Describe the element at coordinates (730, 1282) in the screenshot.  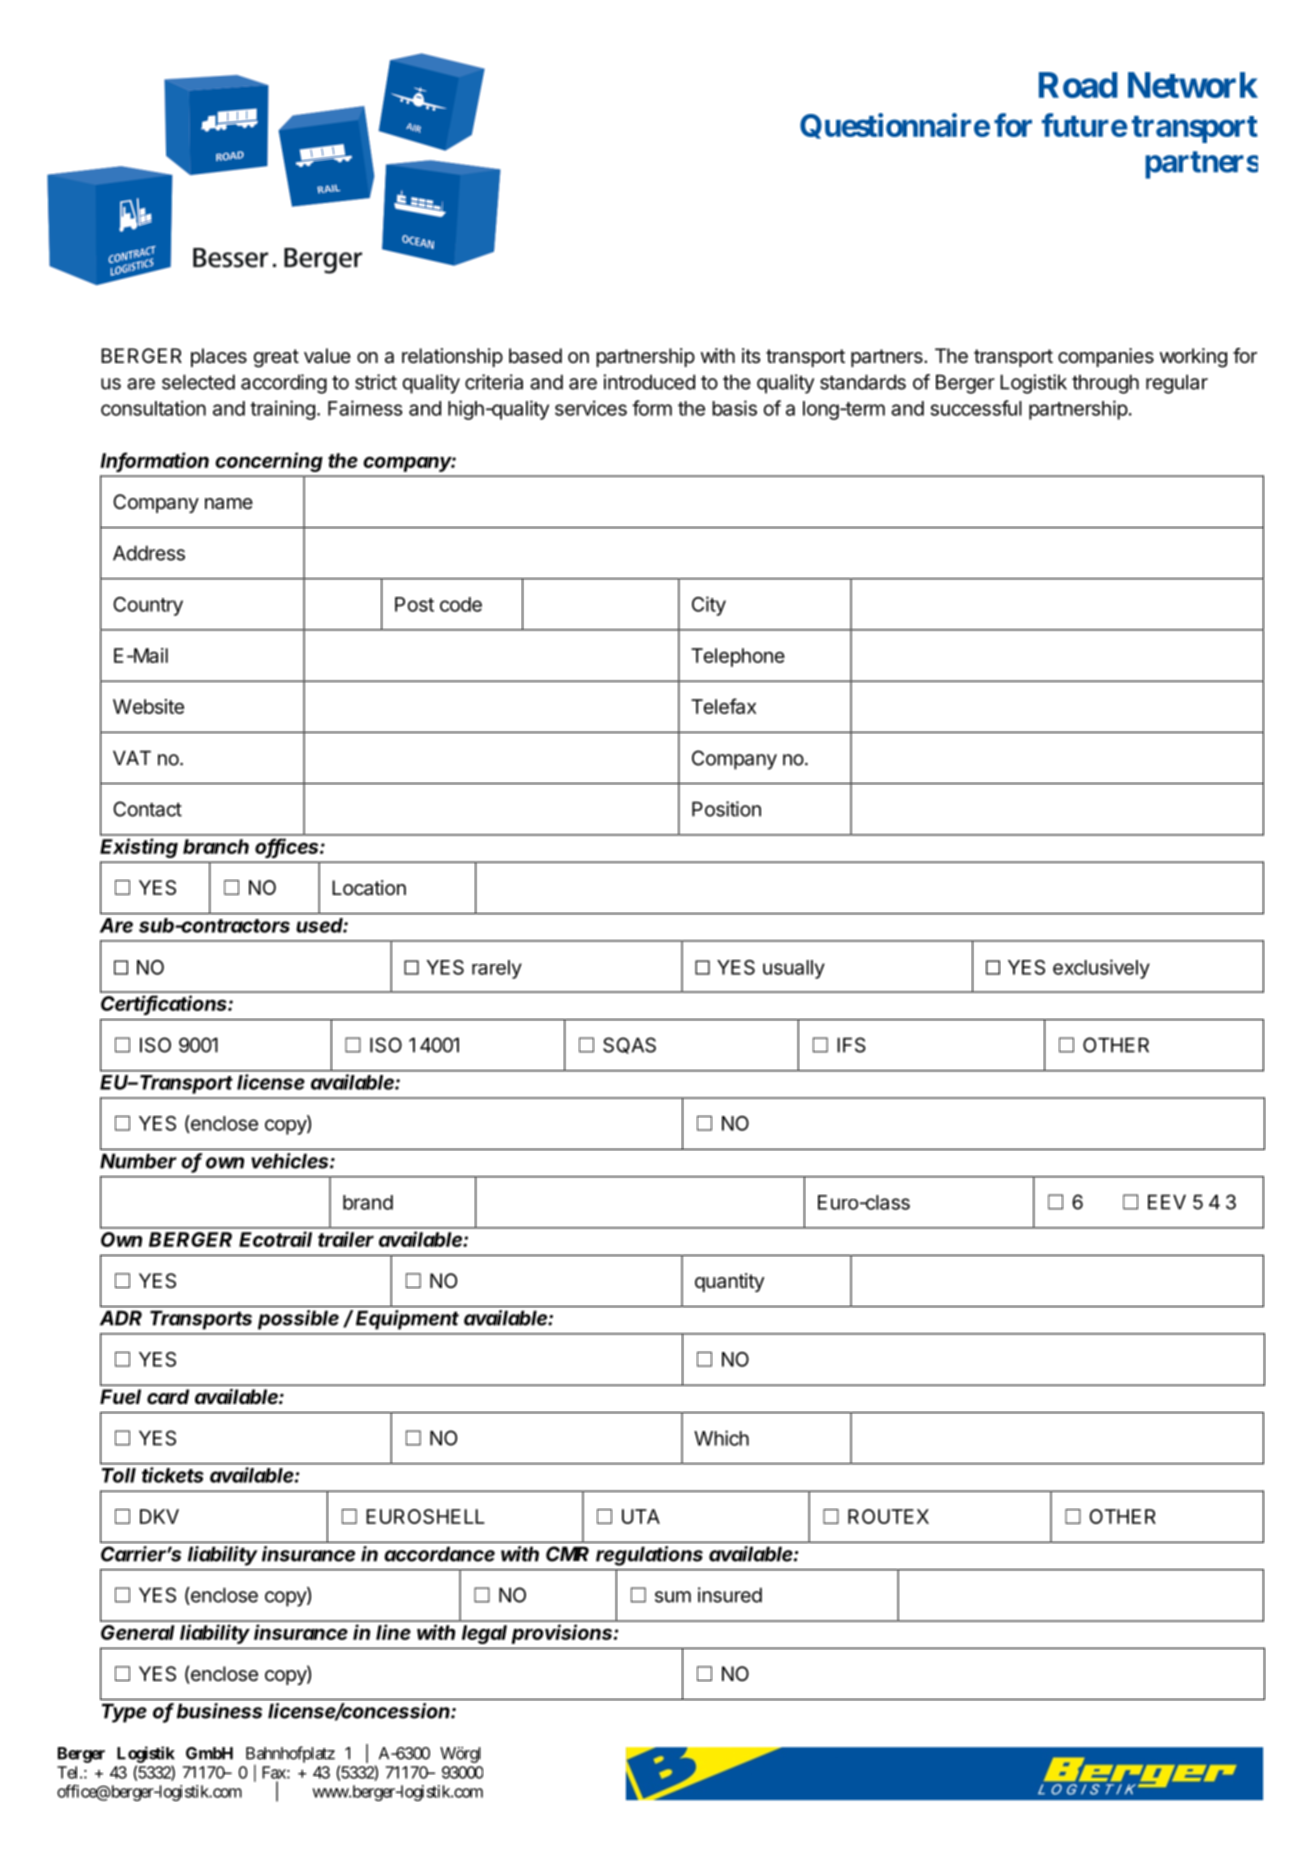
I see `quantity` at that location.
